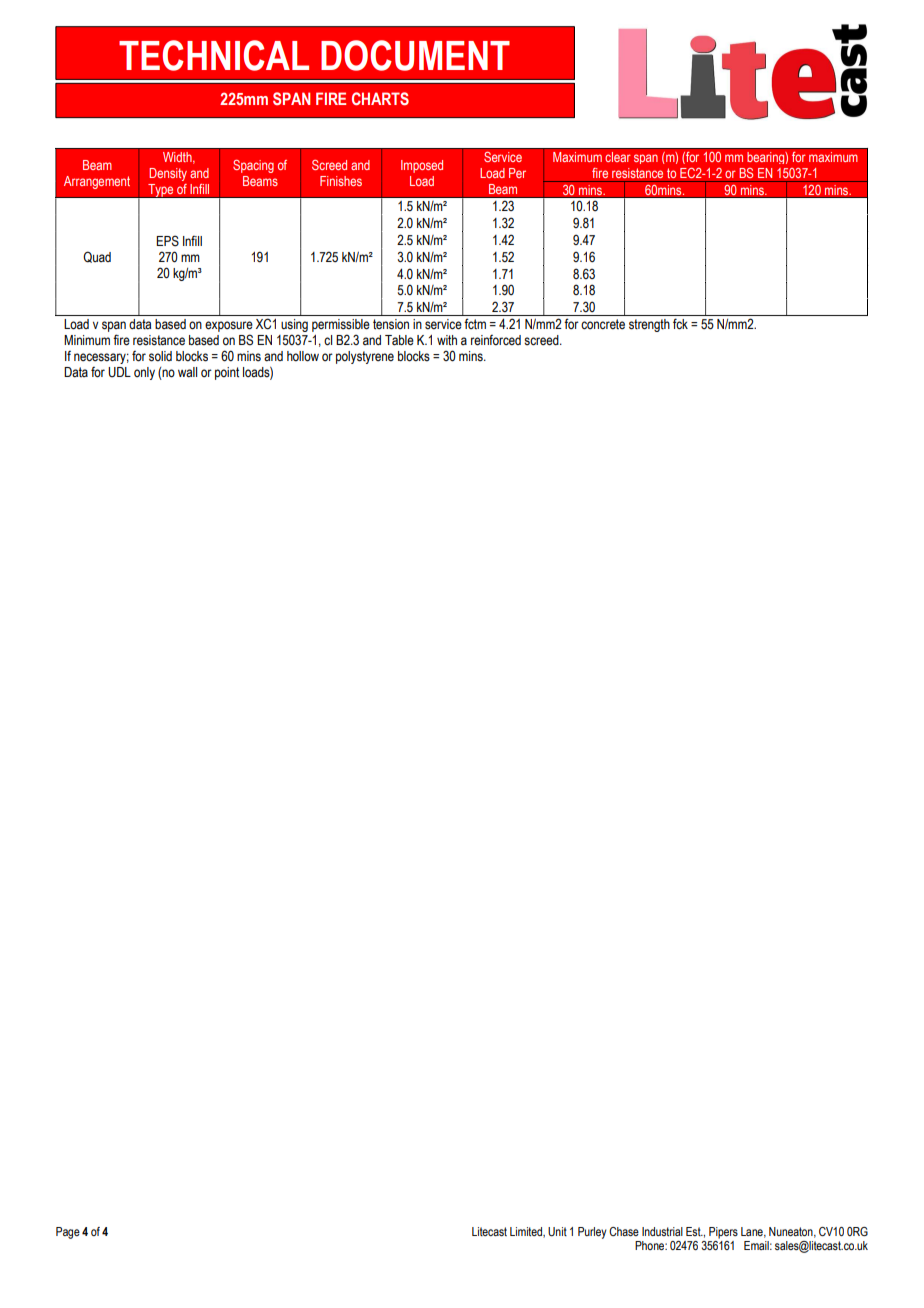 This document has height=1308, width=924. Describe the element at coordinates (144, 373) in the document. I see `only` at that location.
